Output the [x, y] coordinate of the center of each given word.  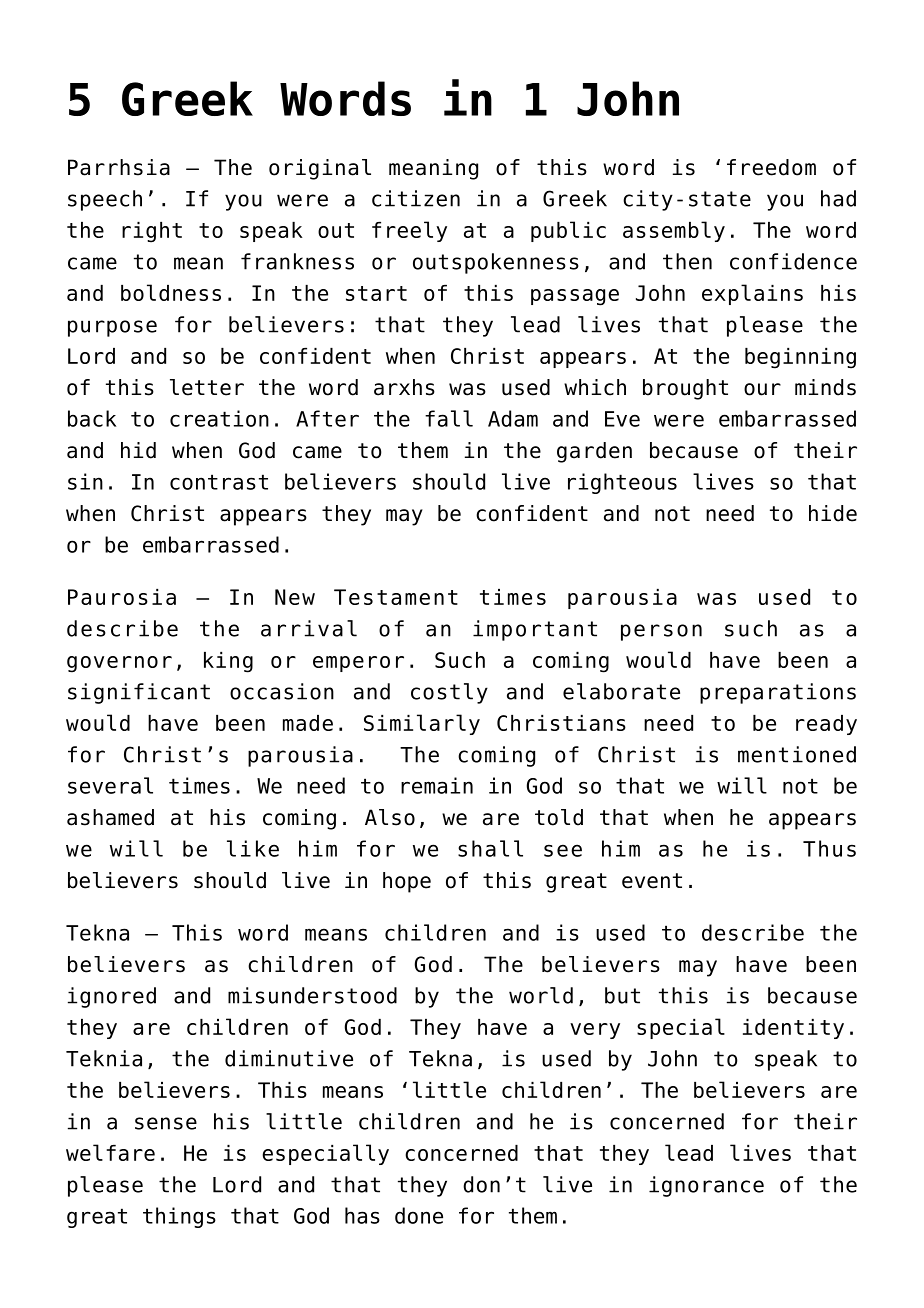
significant [139, 693]
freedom [771, 167]
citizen [416, 198]
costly [449, 693]
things [179, 1217]
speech [105, 200]
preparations [778, 693]
